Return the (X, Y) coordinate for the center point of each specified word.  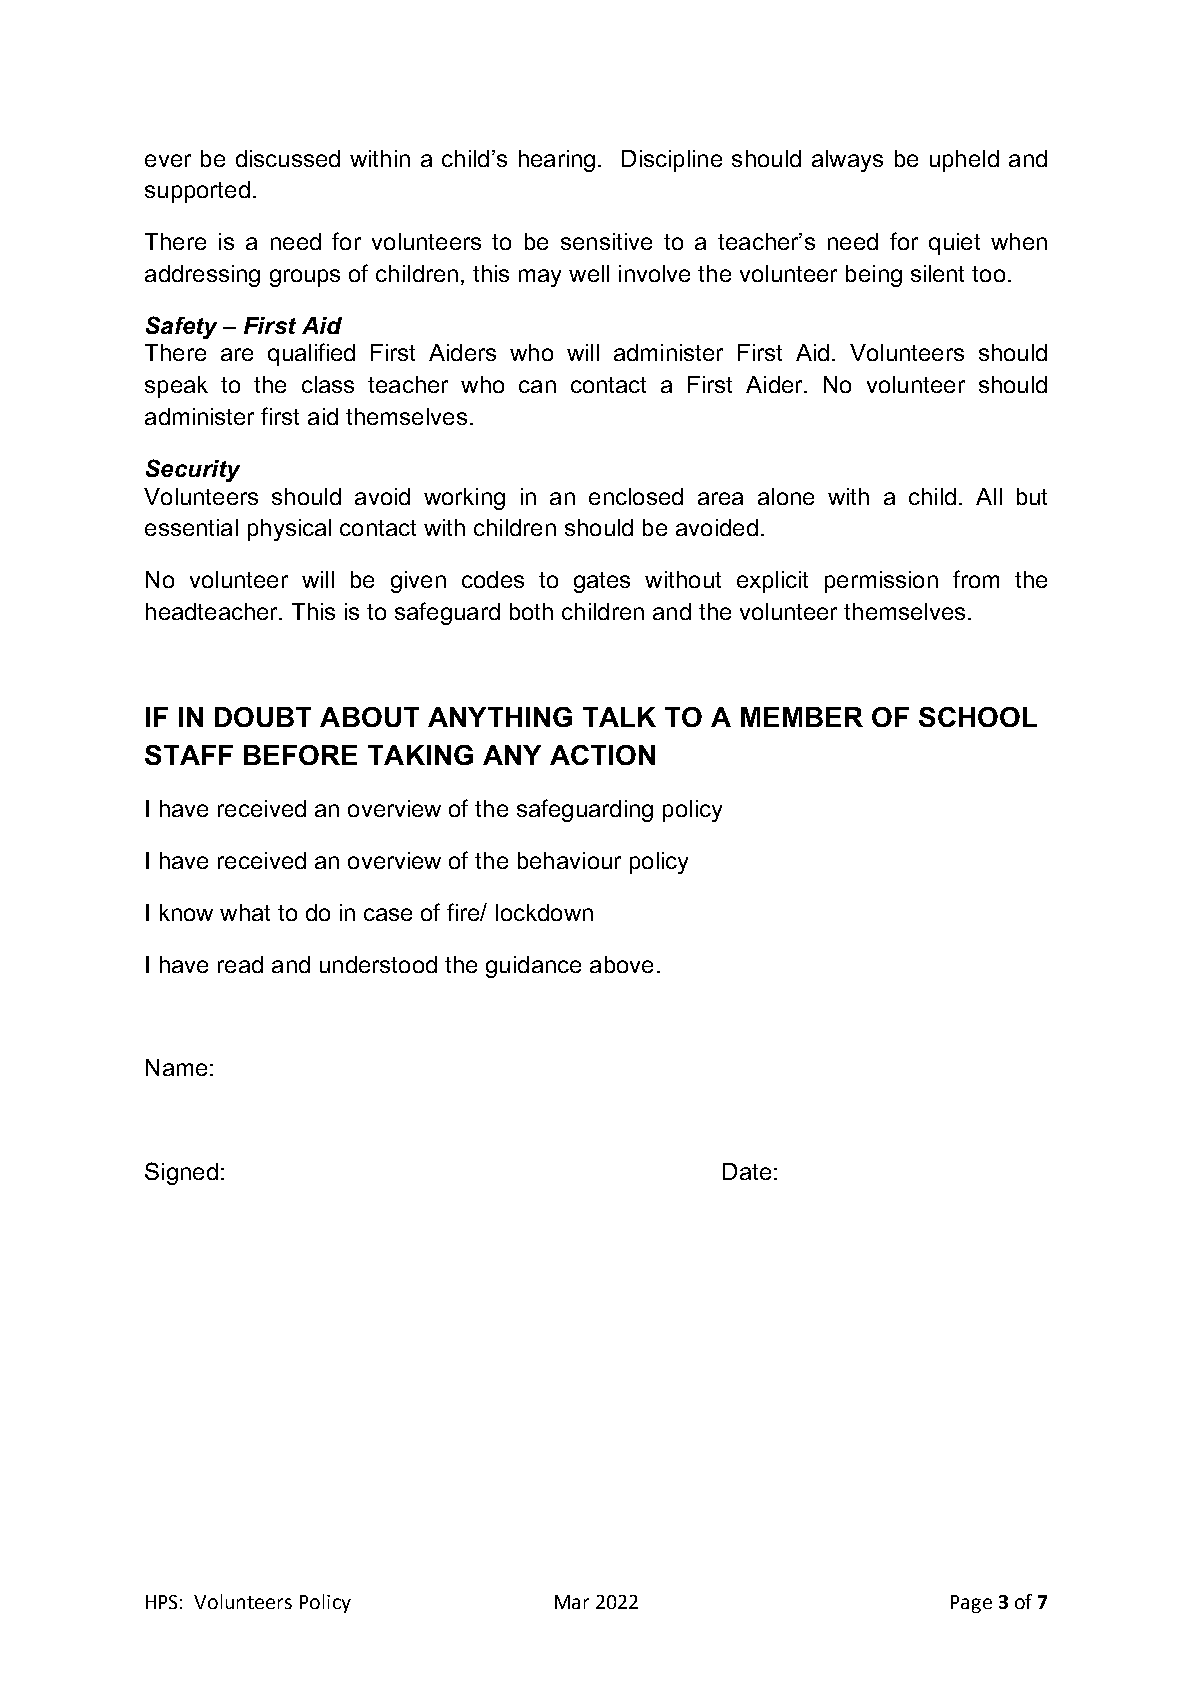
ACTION (602, 755)
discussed (288, 158)
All (989, 496)
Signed (181, 1173)
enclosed (636, 496)
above (621, 964)
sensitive (606, 241)
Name (176, 1067)
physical (289, 530)
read (240, 964)
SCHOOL (978, 717)
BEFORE (300, 755)
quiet (954, 244)
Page (971, 1604)
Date (747, 1171)
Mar (572, 1602)
